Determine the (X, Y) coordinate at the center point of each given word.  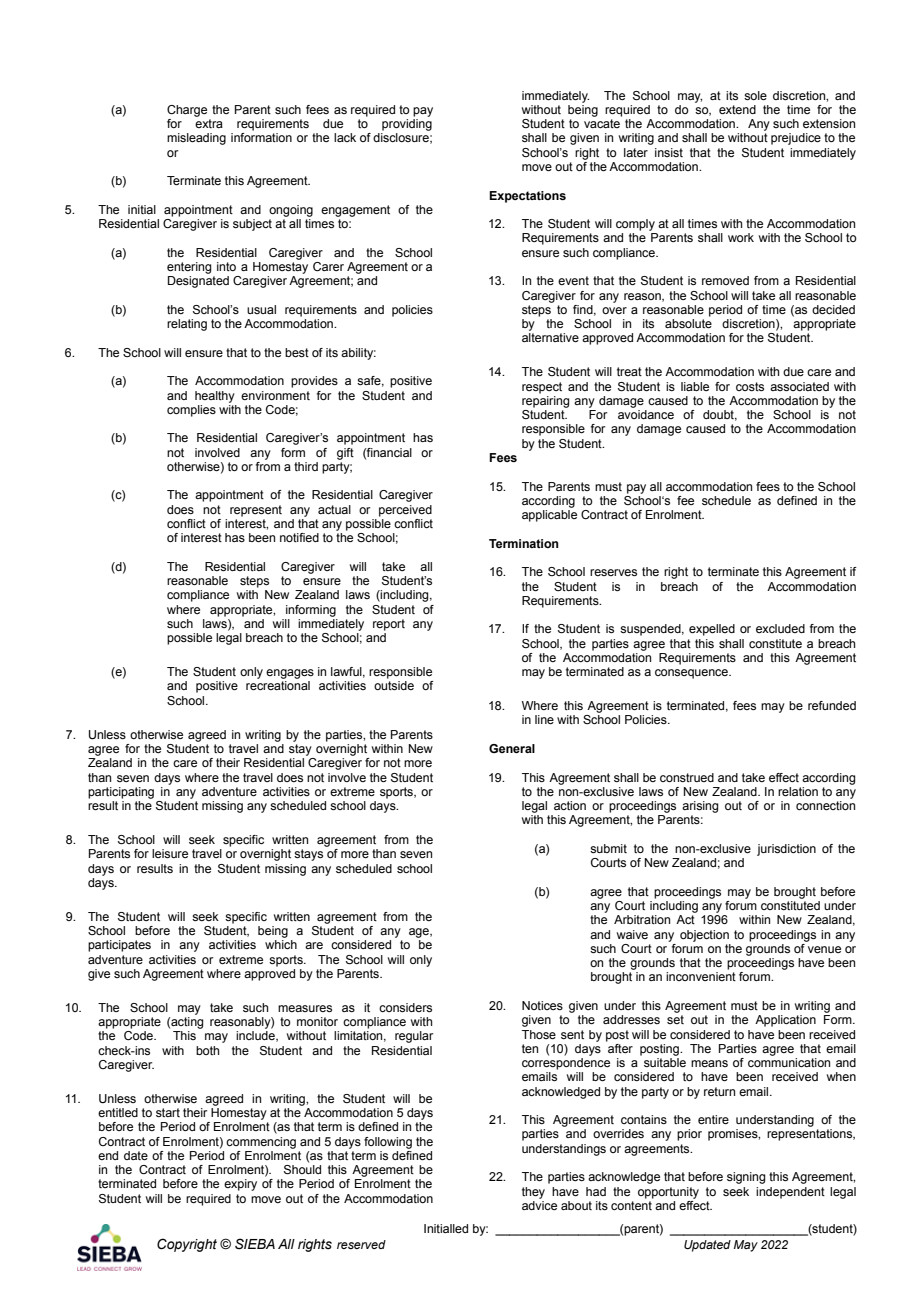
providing (407, 125)
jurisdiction (786, 850)
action (570, 805)
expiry (240, 1185)
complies (191, 411)
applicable (549, 516)
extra (209, 123)
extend (737, 109)
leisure (170, 853)
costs (750, 386)
